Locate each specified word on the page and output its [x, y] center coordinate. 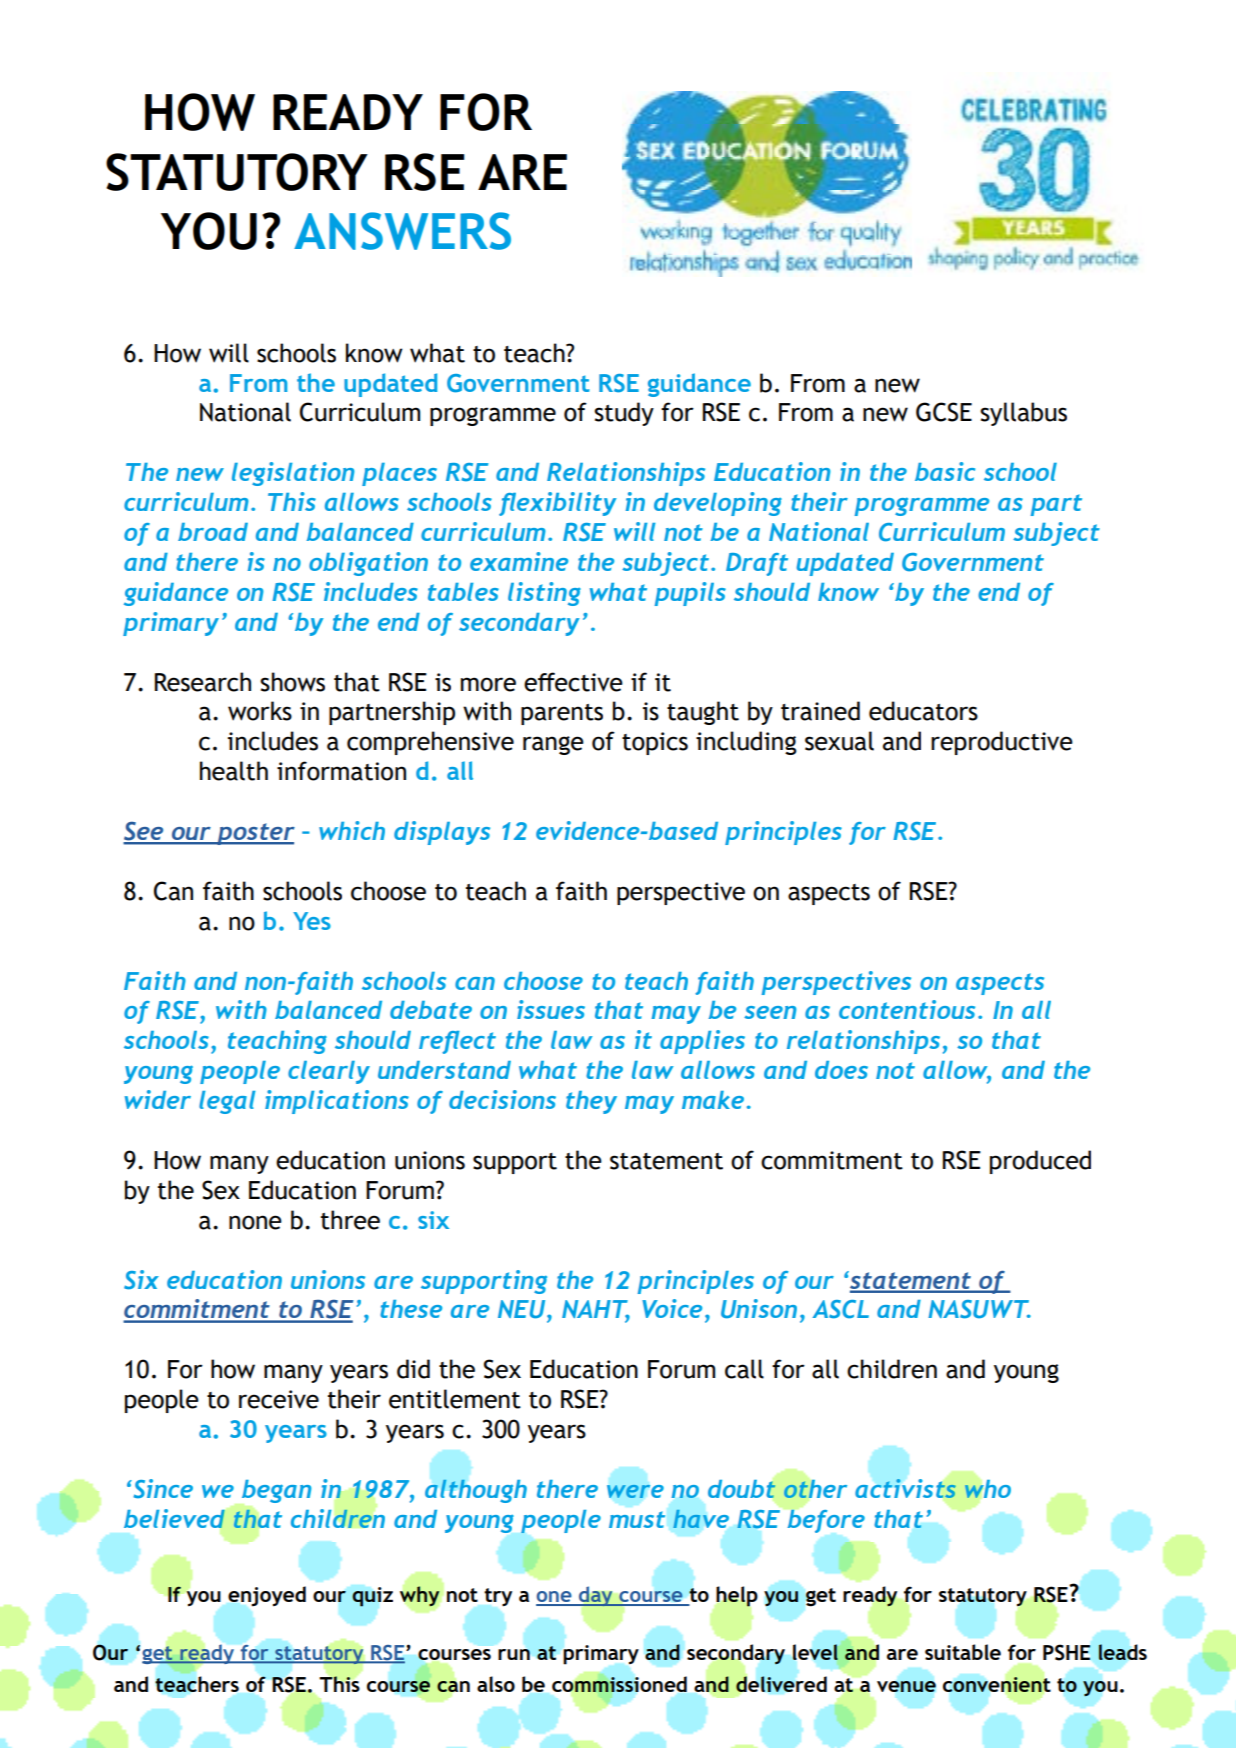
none [255, 1222]
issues [551, 1009]
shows [292, 682]
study [624, 414]
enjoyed [267, 1596]
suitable [963, 1652]
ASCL [841, 1309]
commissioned [619, 1684]
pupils [690, 594]
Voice [672, 1308]
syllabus [1023, 414]
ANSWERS [402, 231]
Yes [312, 921]
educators [923, 711]
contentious [907, 1009]
